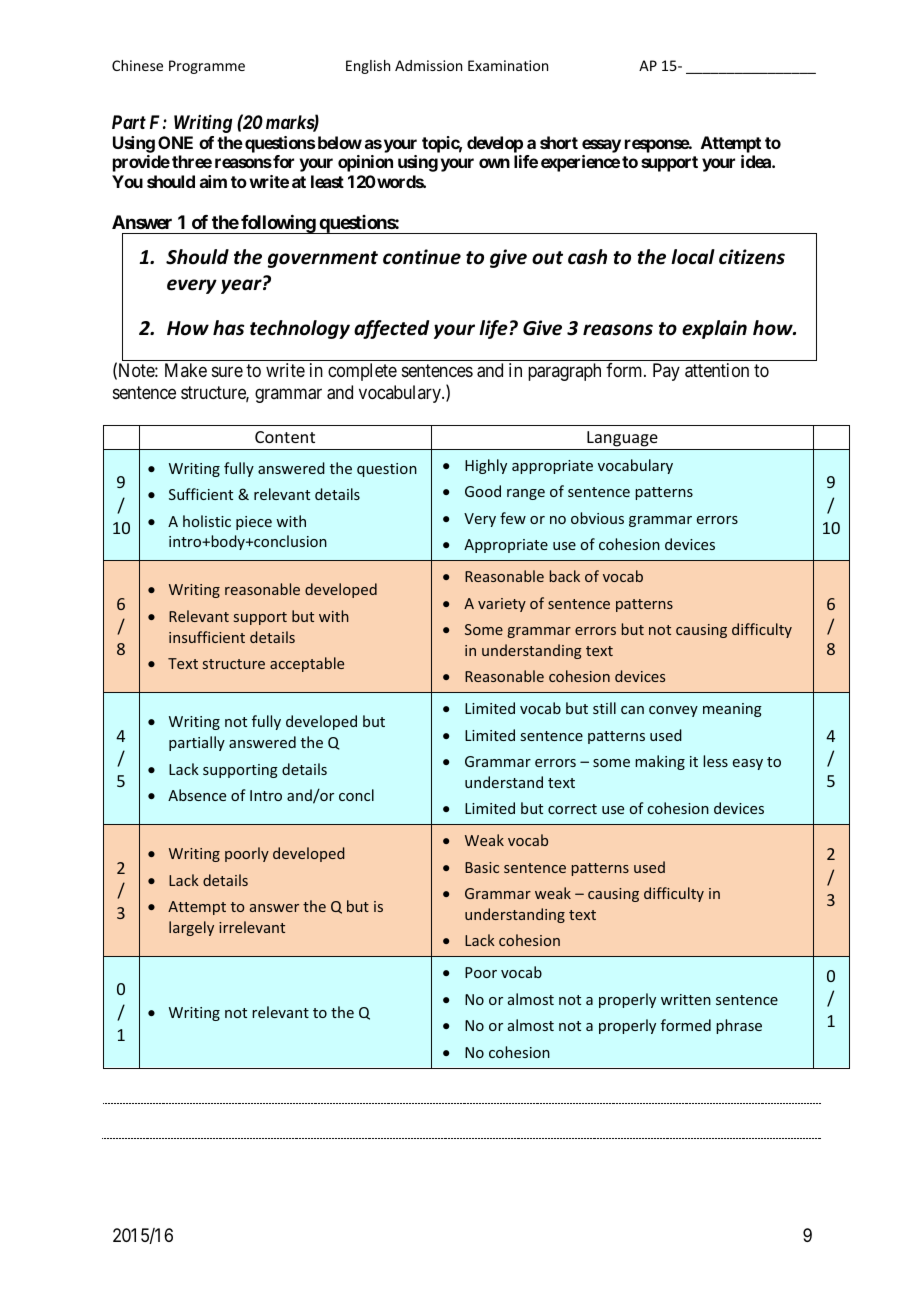 Image resolution: width=924 pixels, height=1308 pixels. I want to click on essay, so click(601, 146).
